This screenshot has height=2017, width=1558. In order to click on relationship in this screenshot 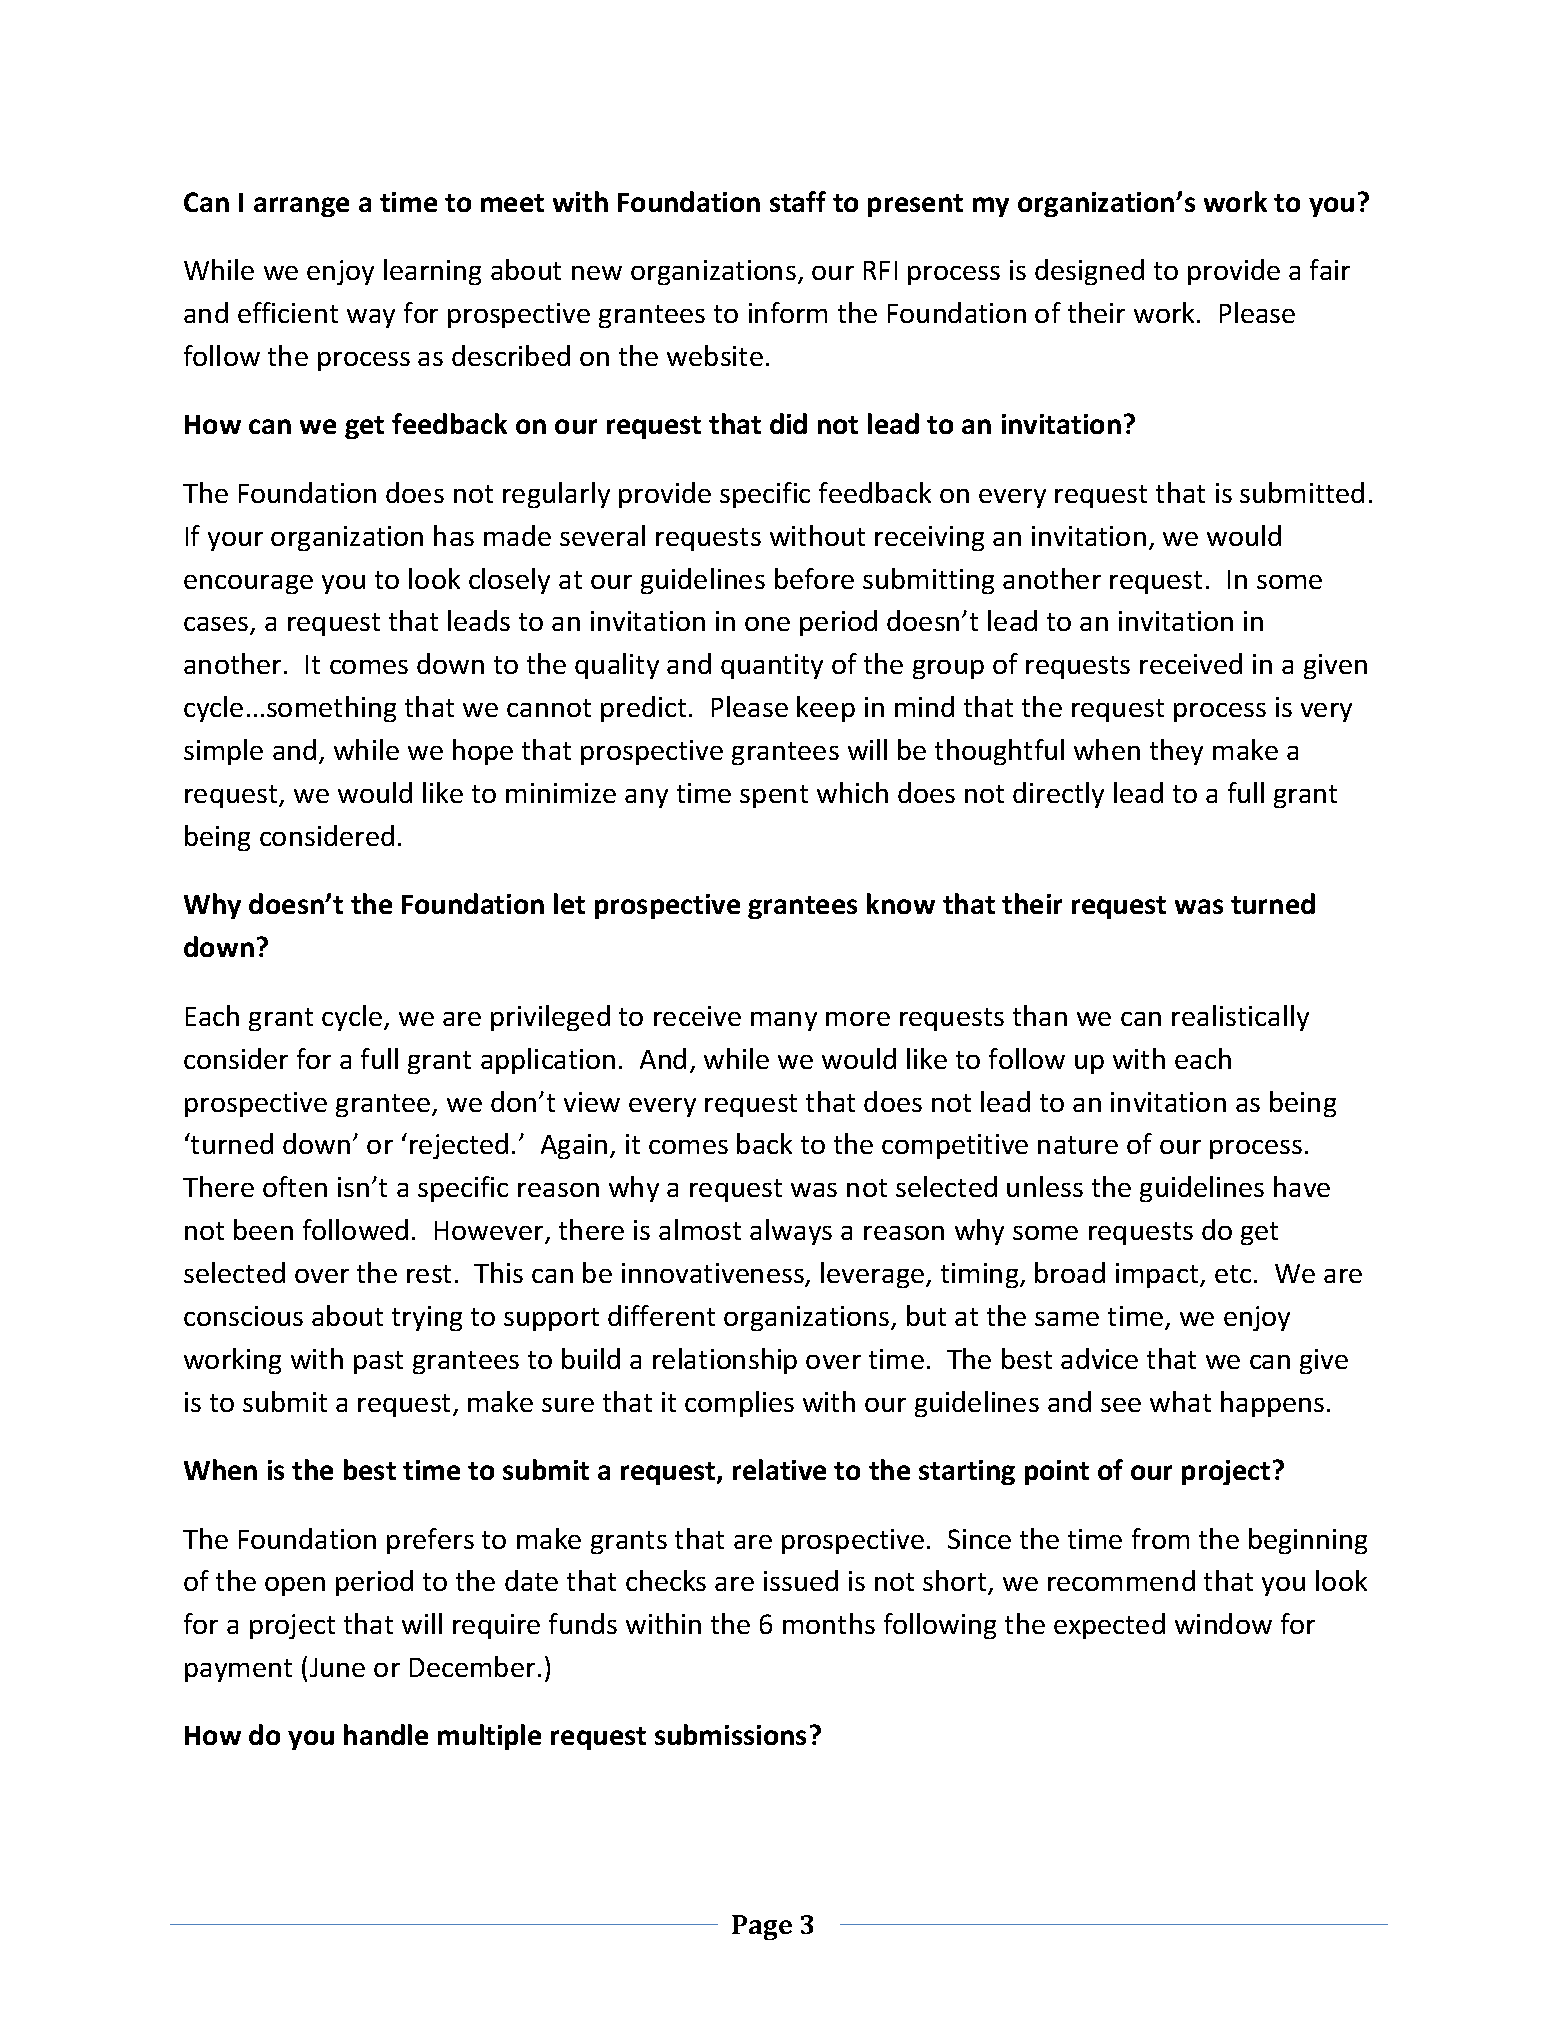, I will do `click(725, 1361)`.
